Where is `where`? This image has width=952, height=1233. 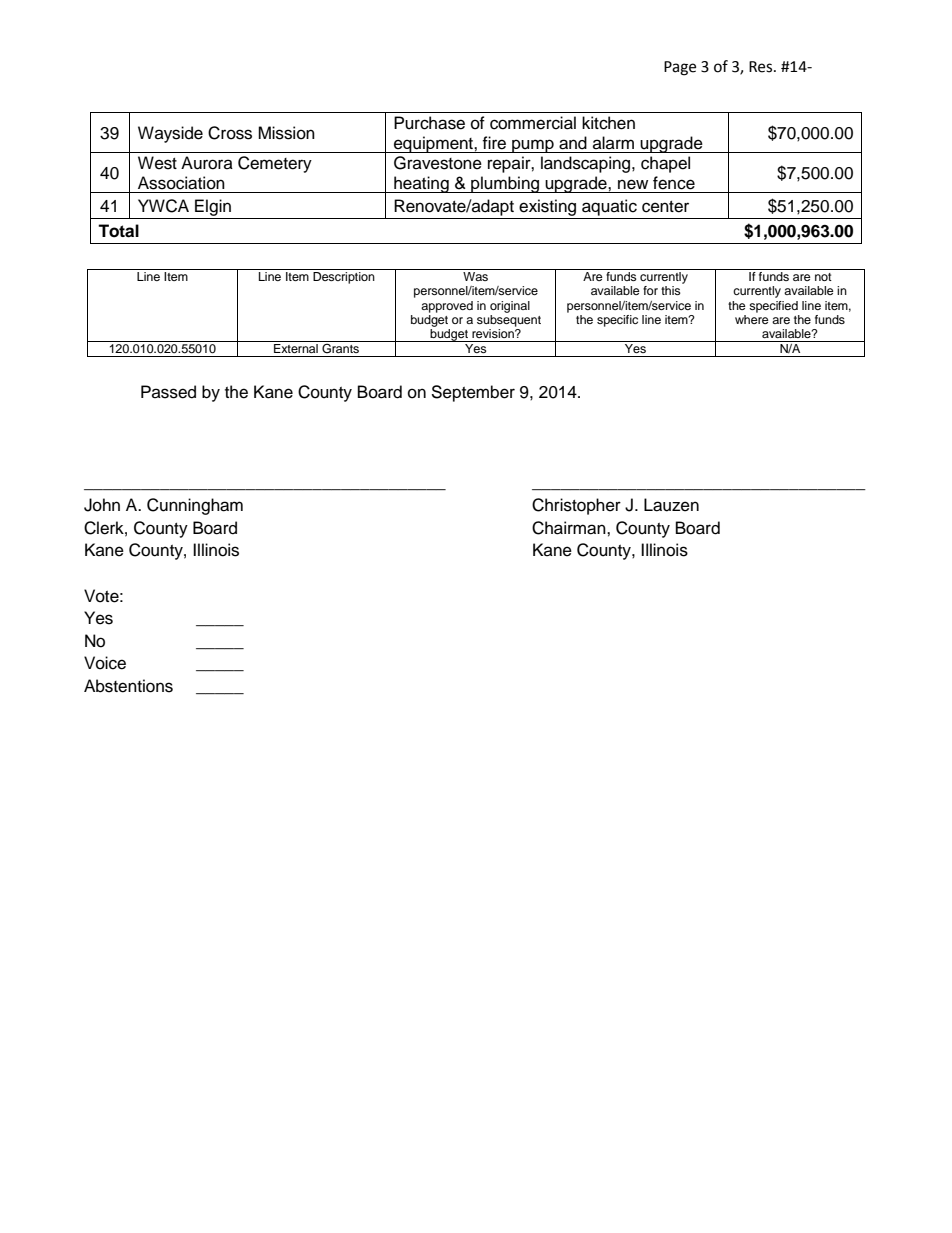 where is located at coordinates (752, 319).
